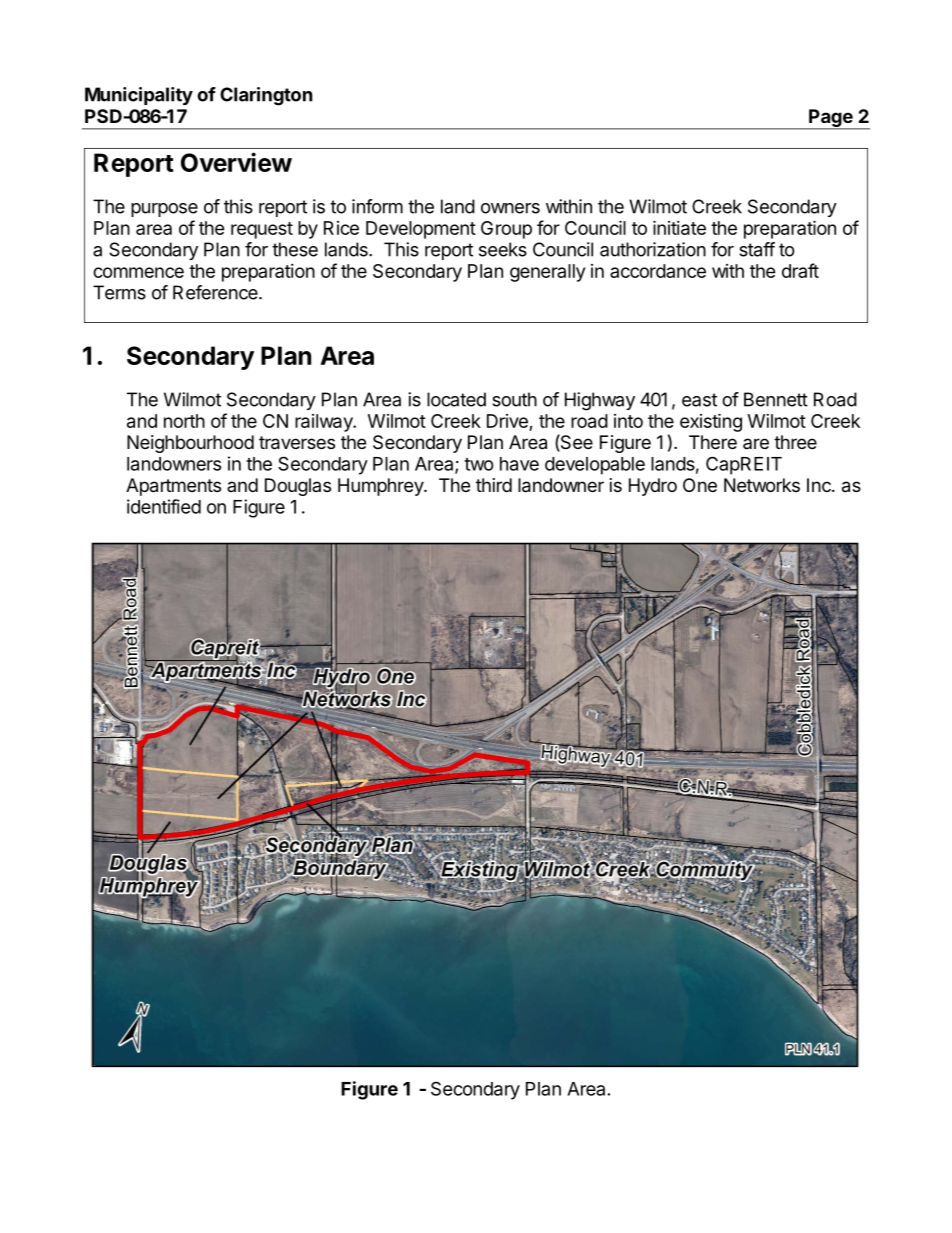 Image resolution: width=952 pixels, height=1233 pixels. I want to click on Page, so click(831, 119).
